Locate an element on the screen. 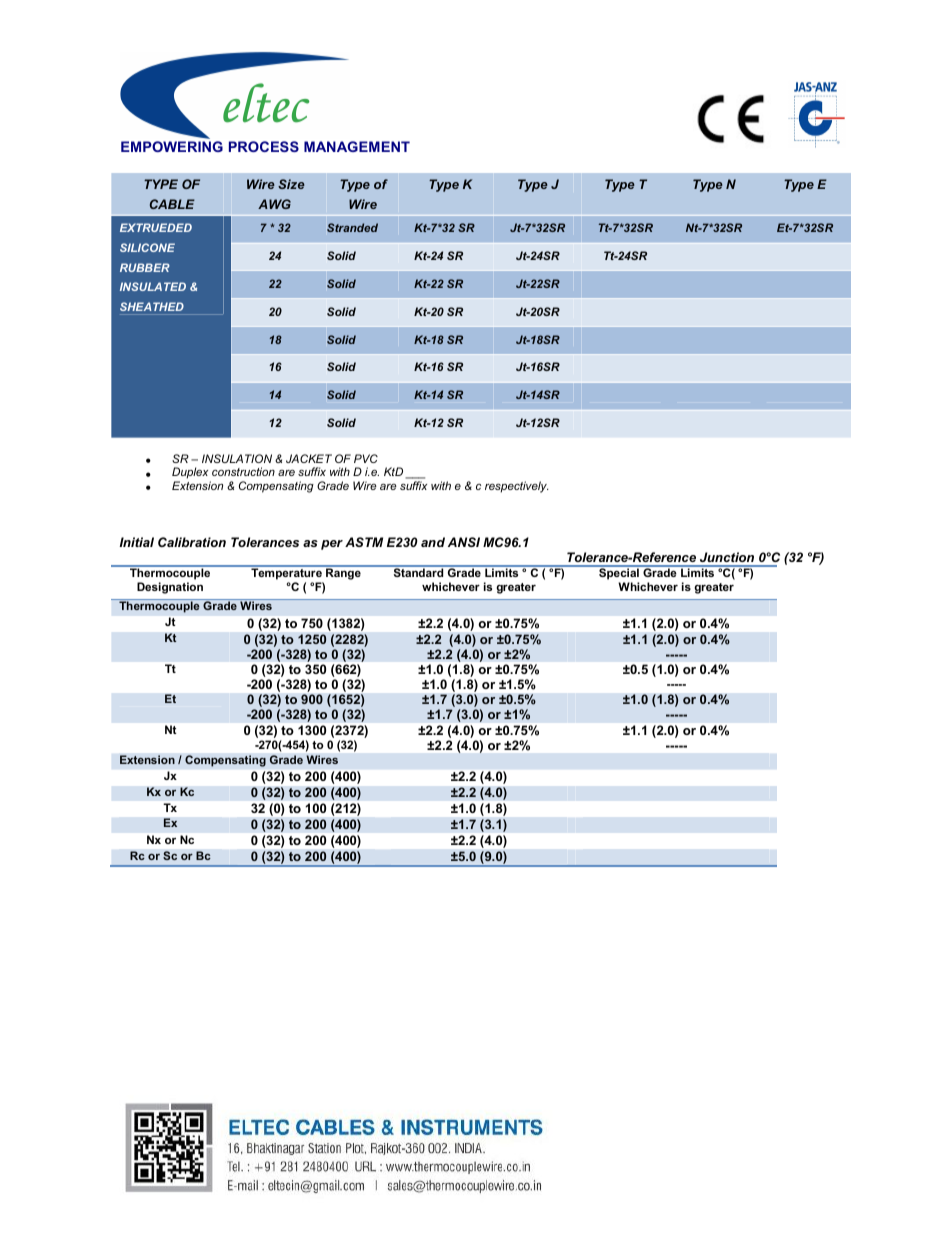  JACKET is located at coordinates (309, 458).
